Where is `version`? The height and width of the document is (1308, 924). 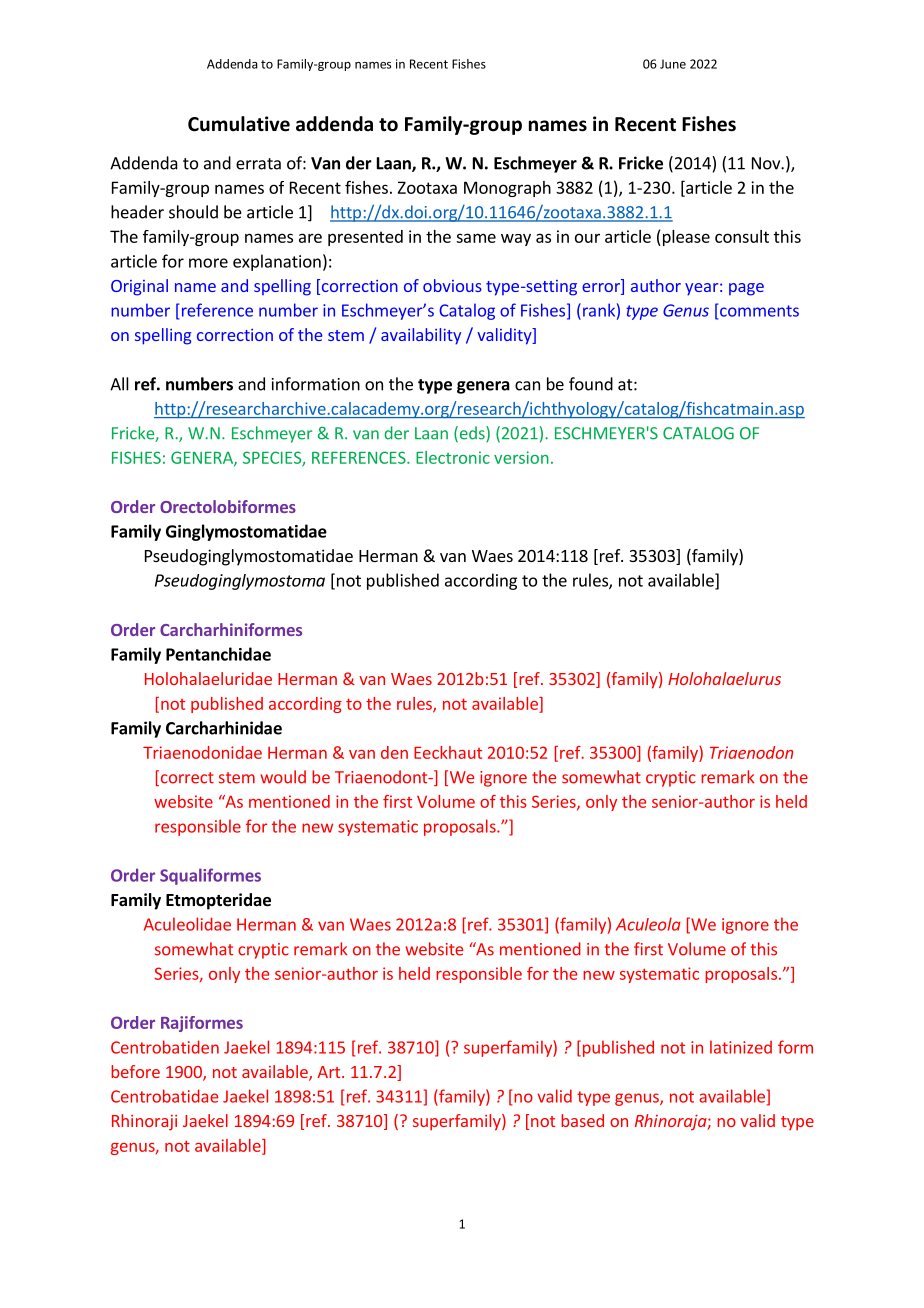
version is located at coordinates (521, 457).
